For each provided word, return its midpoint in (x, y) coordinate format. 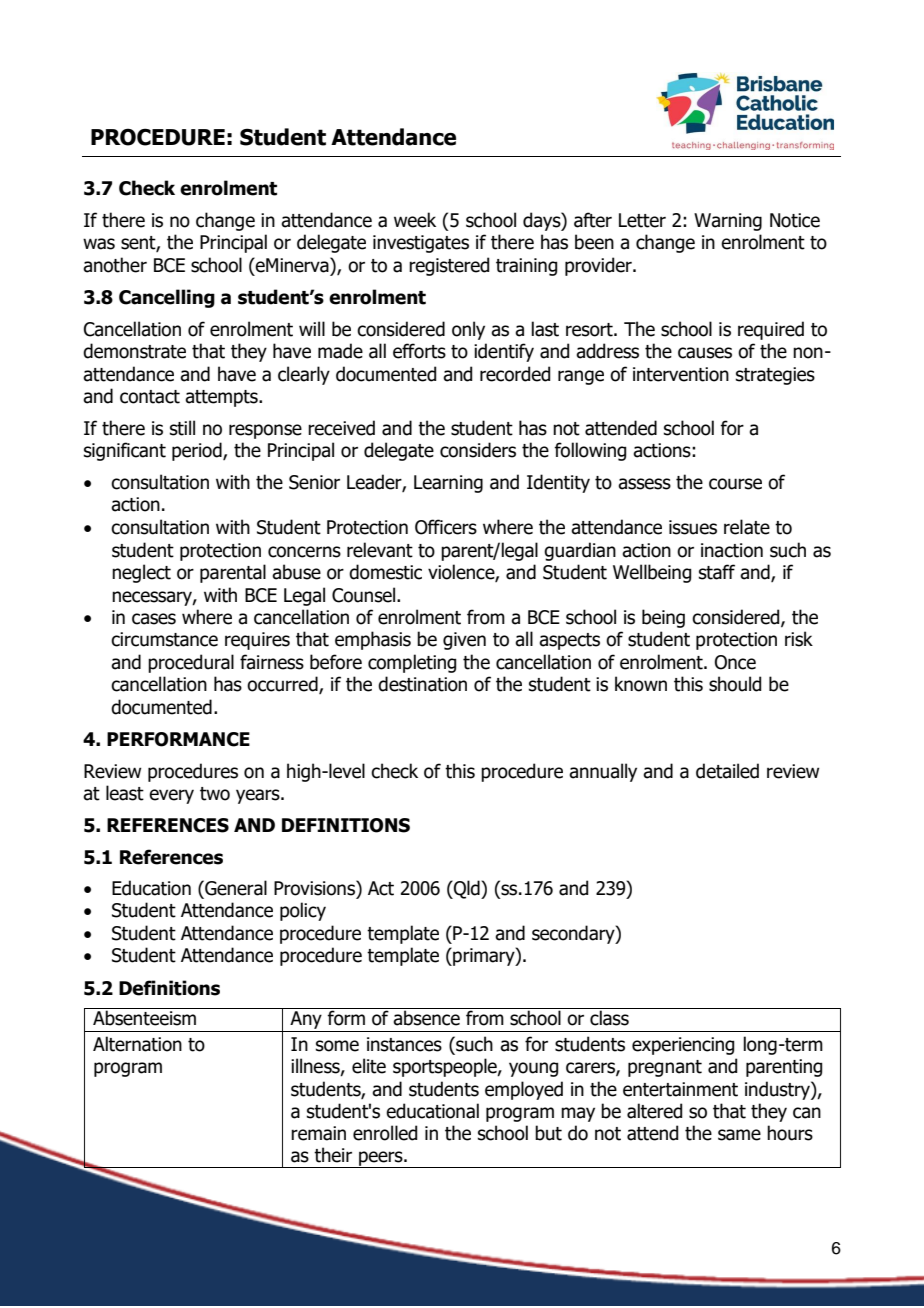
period (198, 451)
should (735, 684)
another (115, 265)
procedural (191, 663)
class (609, 1018)
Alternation (137, 1044)
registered (449, 266)
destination (422, 684)
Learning (448, 484)
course (735, 484)
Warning (728, 222)
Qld (467, 889)
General (235, 888)
